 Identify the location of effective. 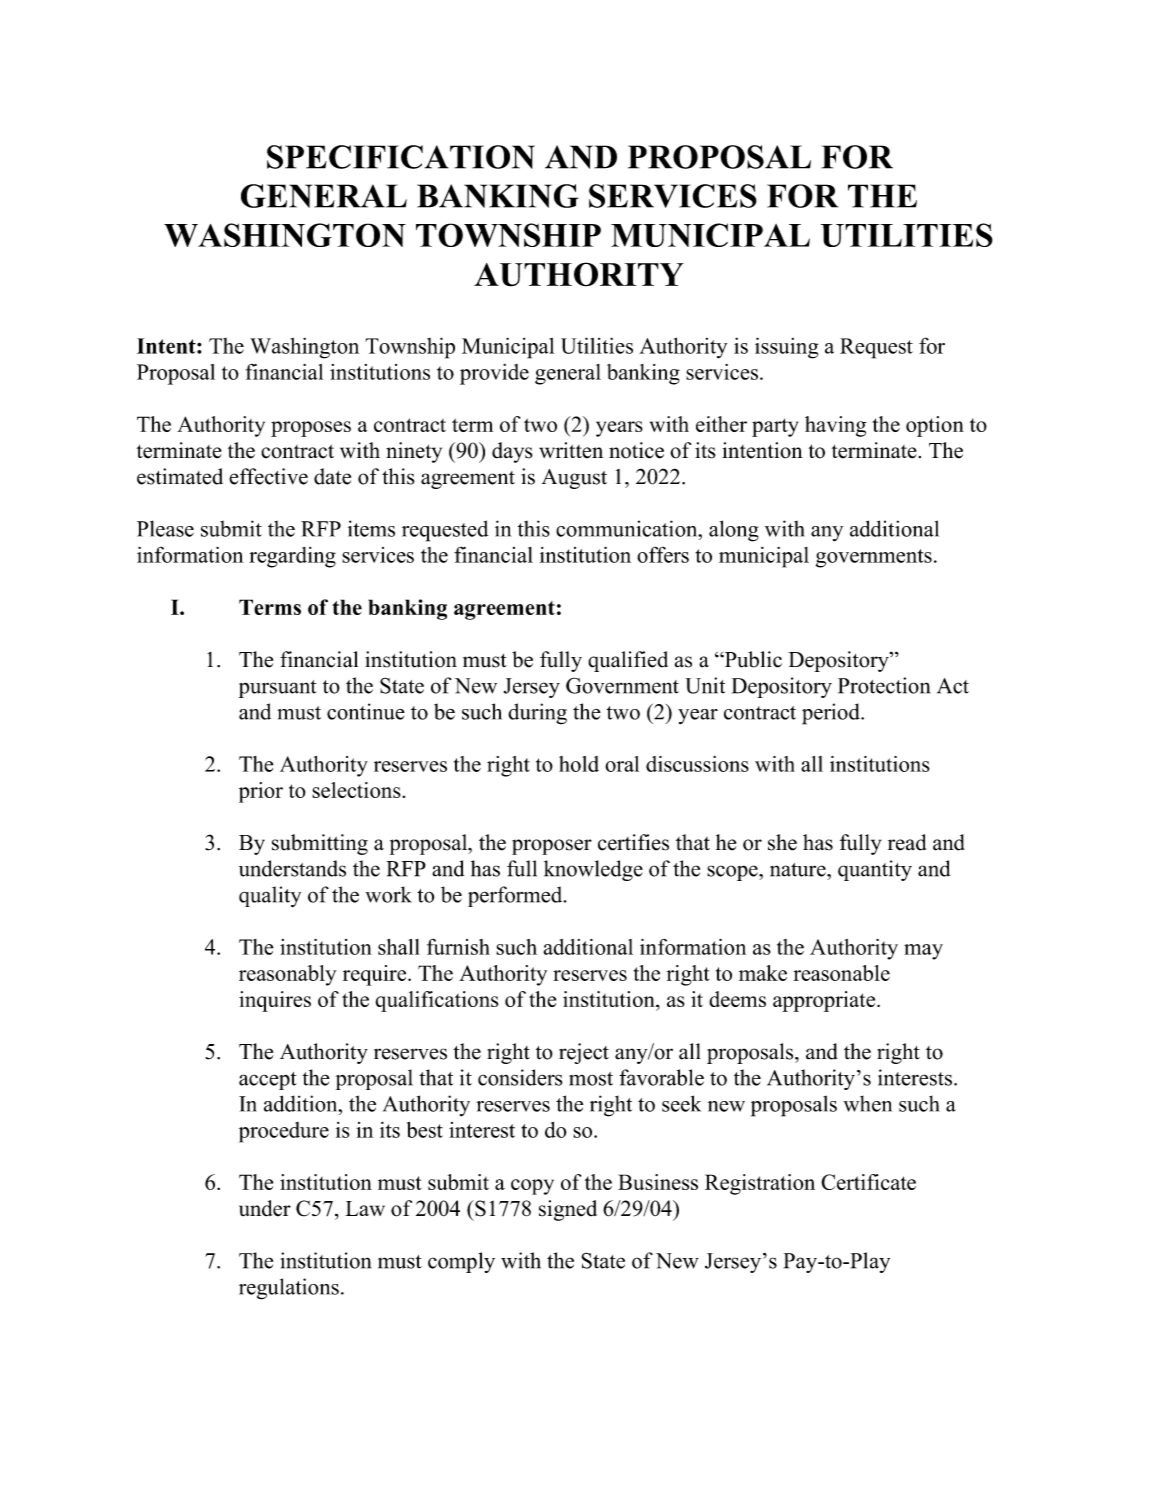
(268, 476).
